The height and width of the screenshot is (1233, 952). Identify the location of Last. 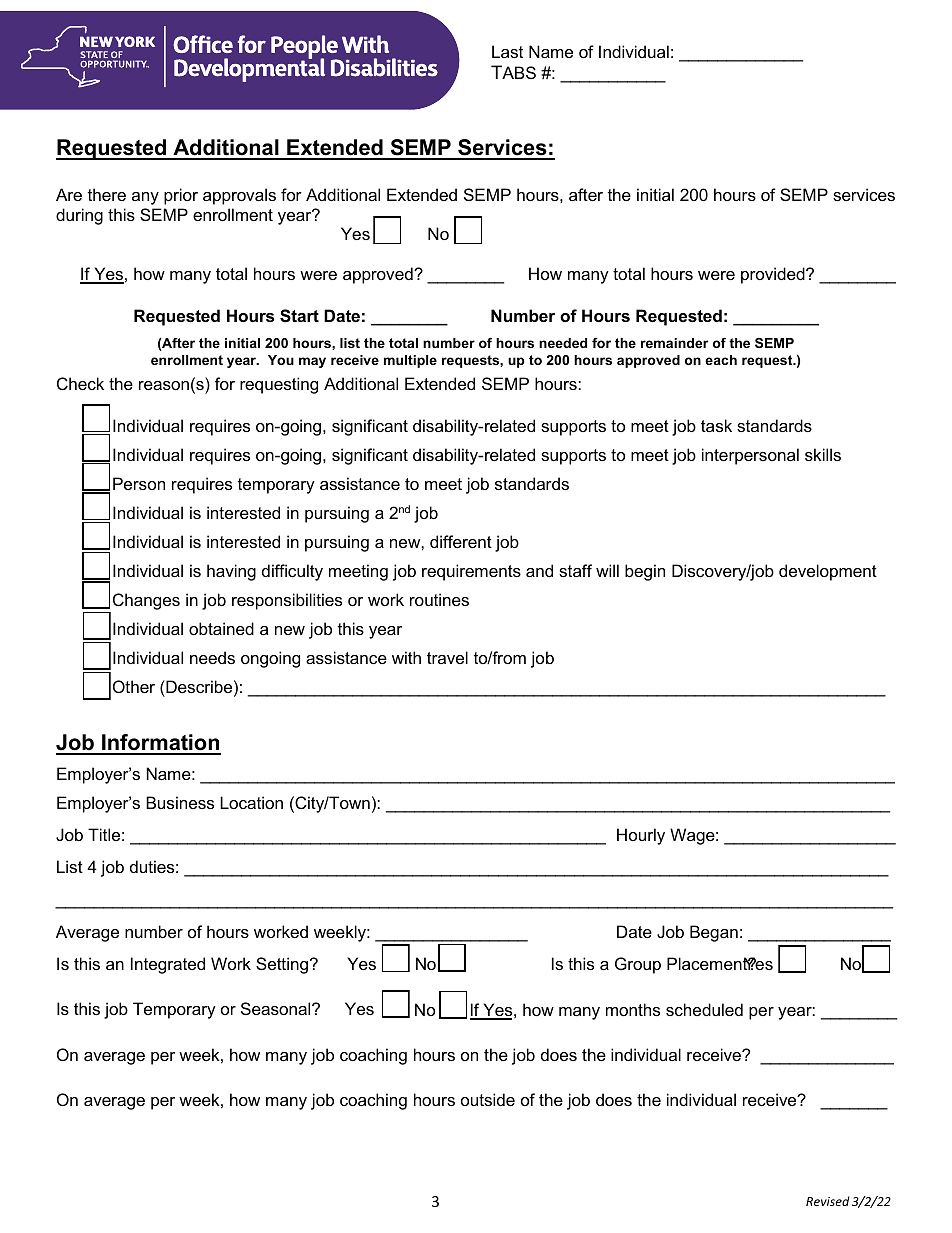
(507, 51).
